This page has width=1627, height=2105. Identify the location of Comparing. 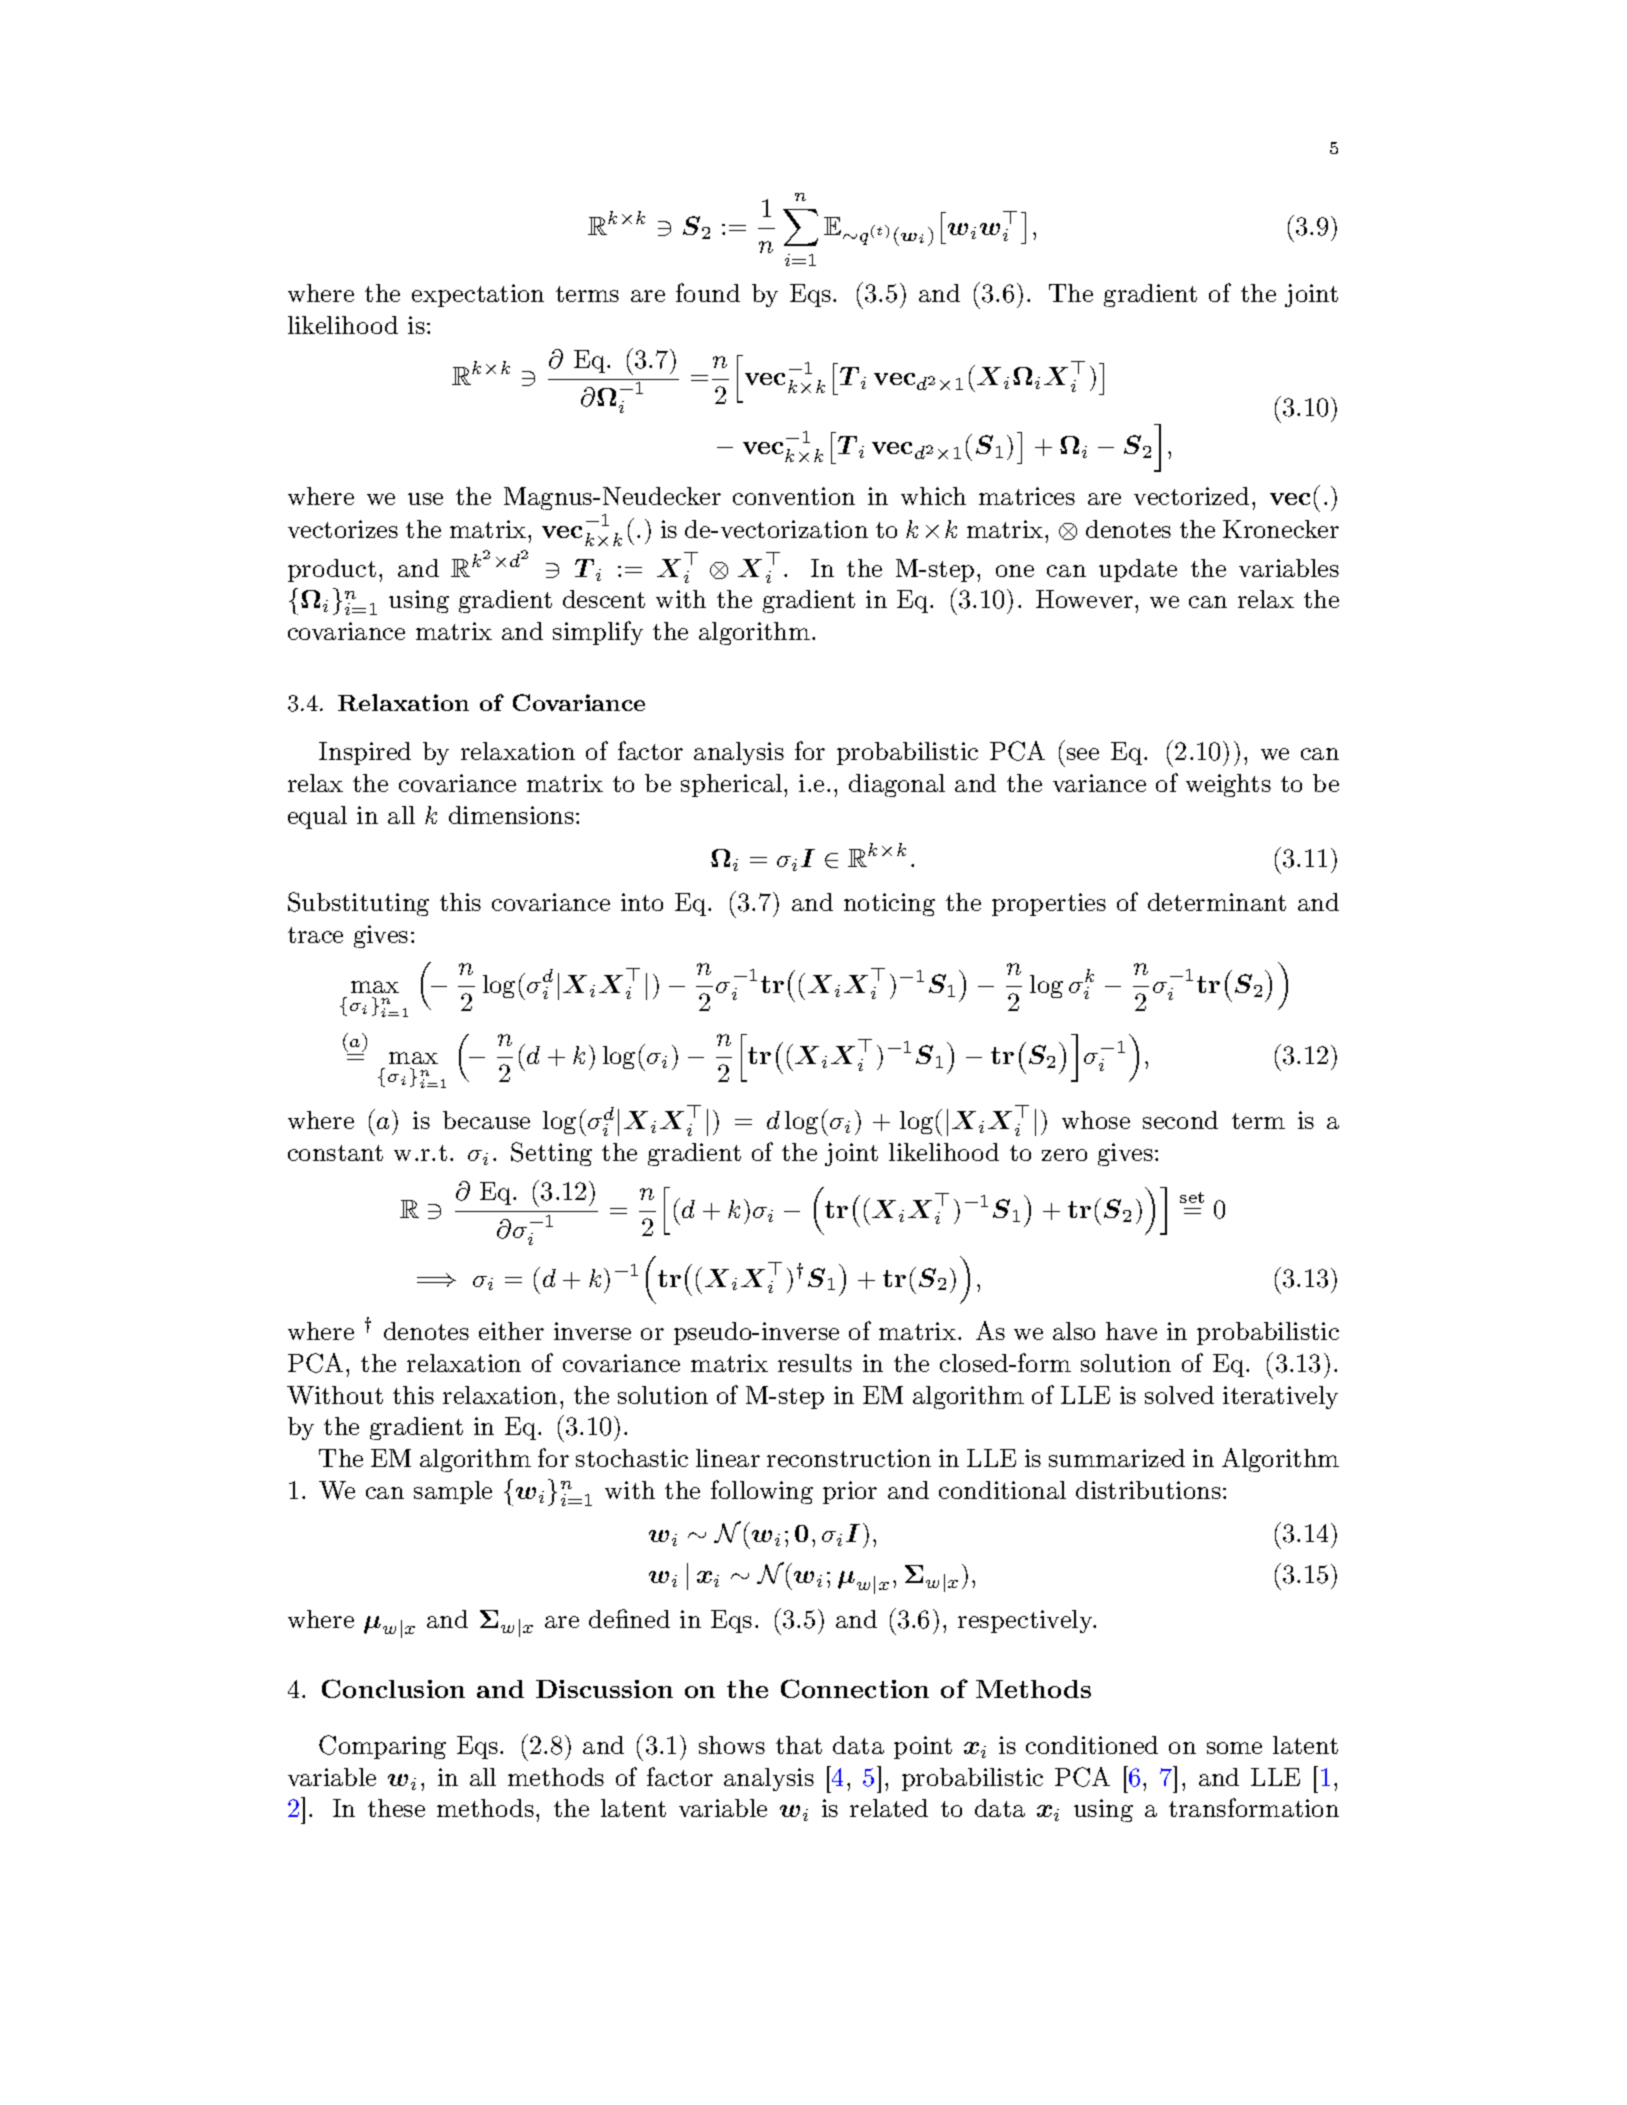
(382, 1747).
